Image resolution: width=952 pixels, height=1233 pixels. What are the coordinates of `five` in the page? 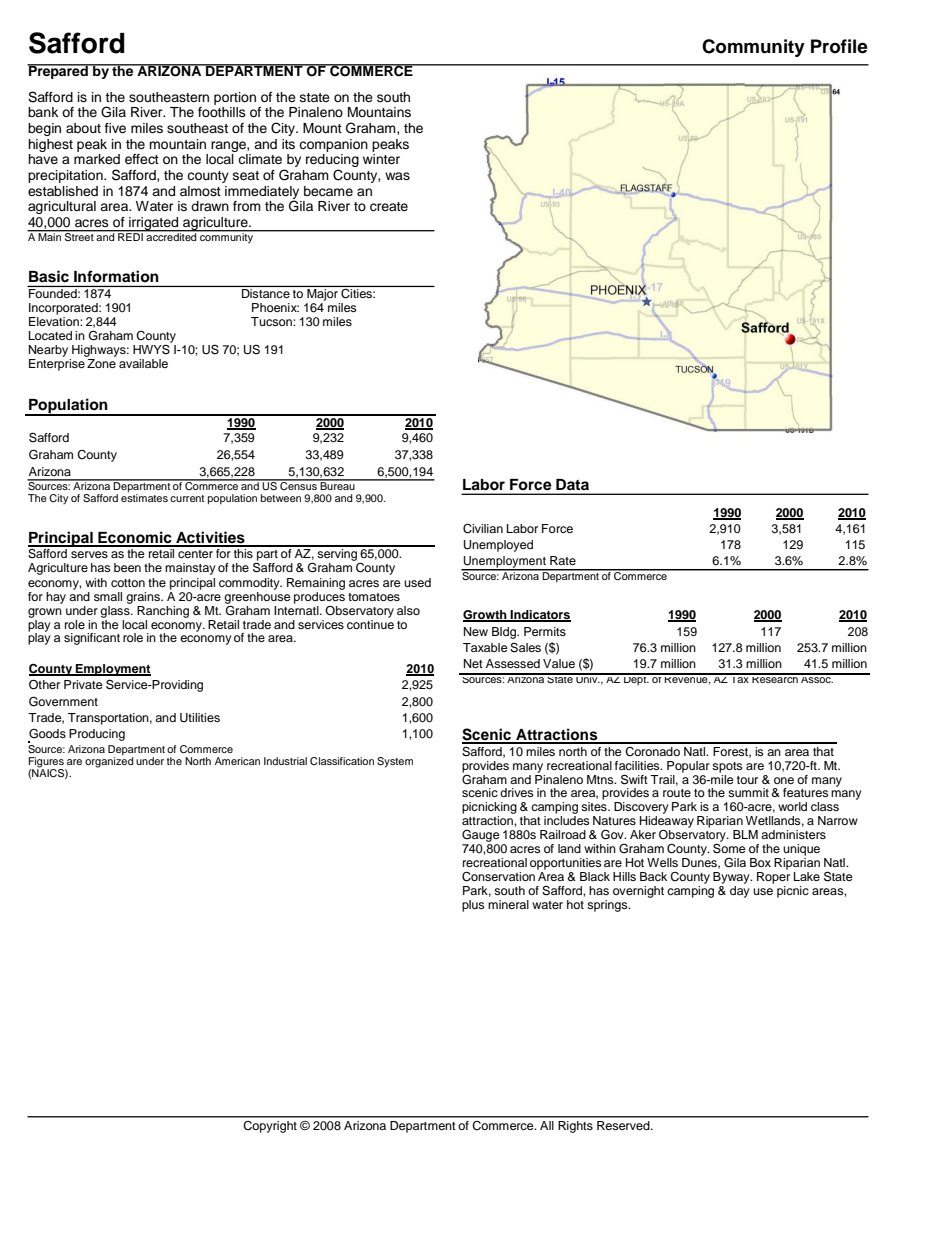 It's located at (115, 128).
